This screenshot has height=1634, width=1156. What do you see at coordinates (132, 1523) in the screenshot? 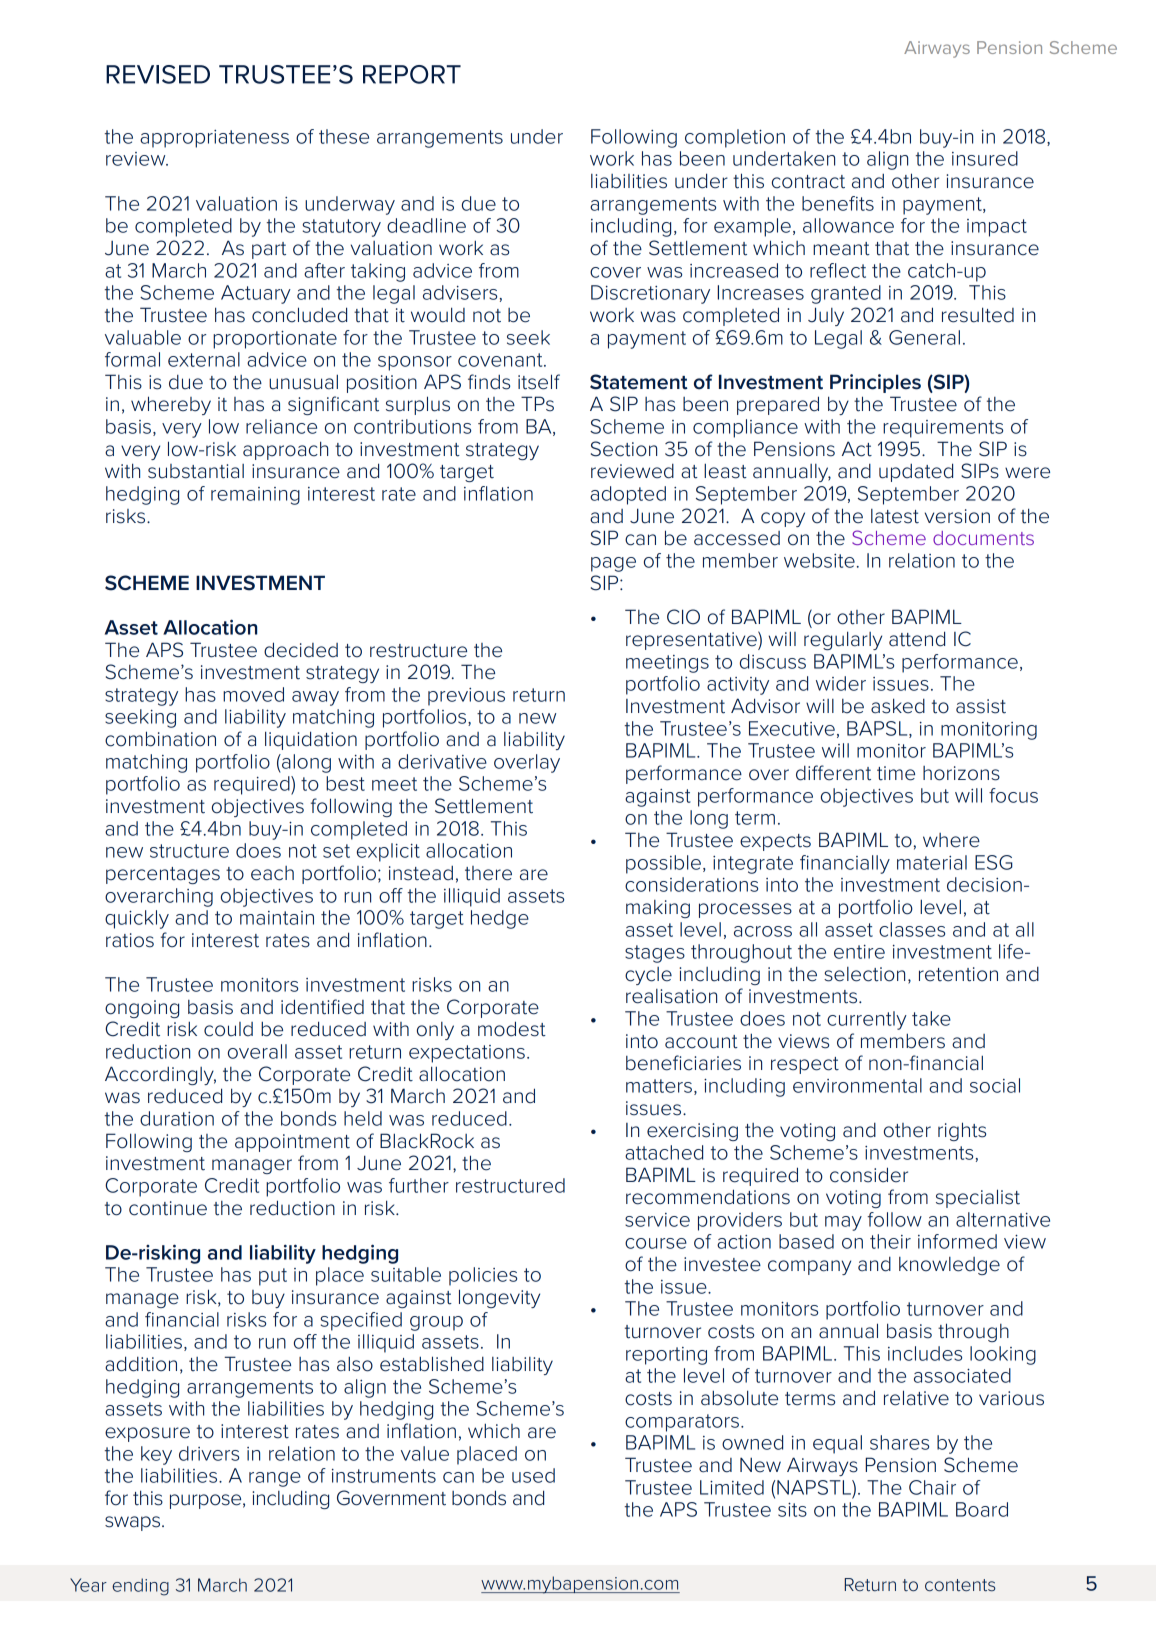
I see `swaps` at bounding box center [132, 1523].
